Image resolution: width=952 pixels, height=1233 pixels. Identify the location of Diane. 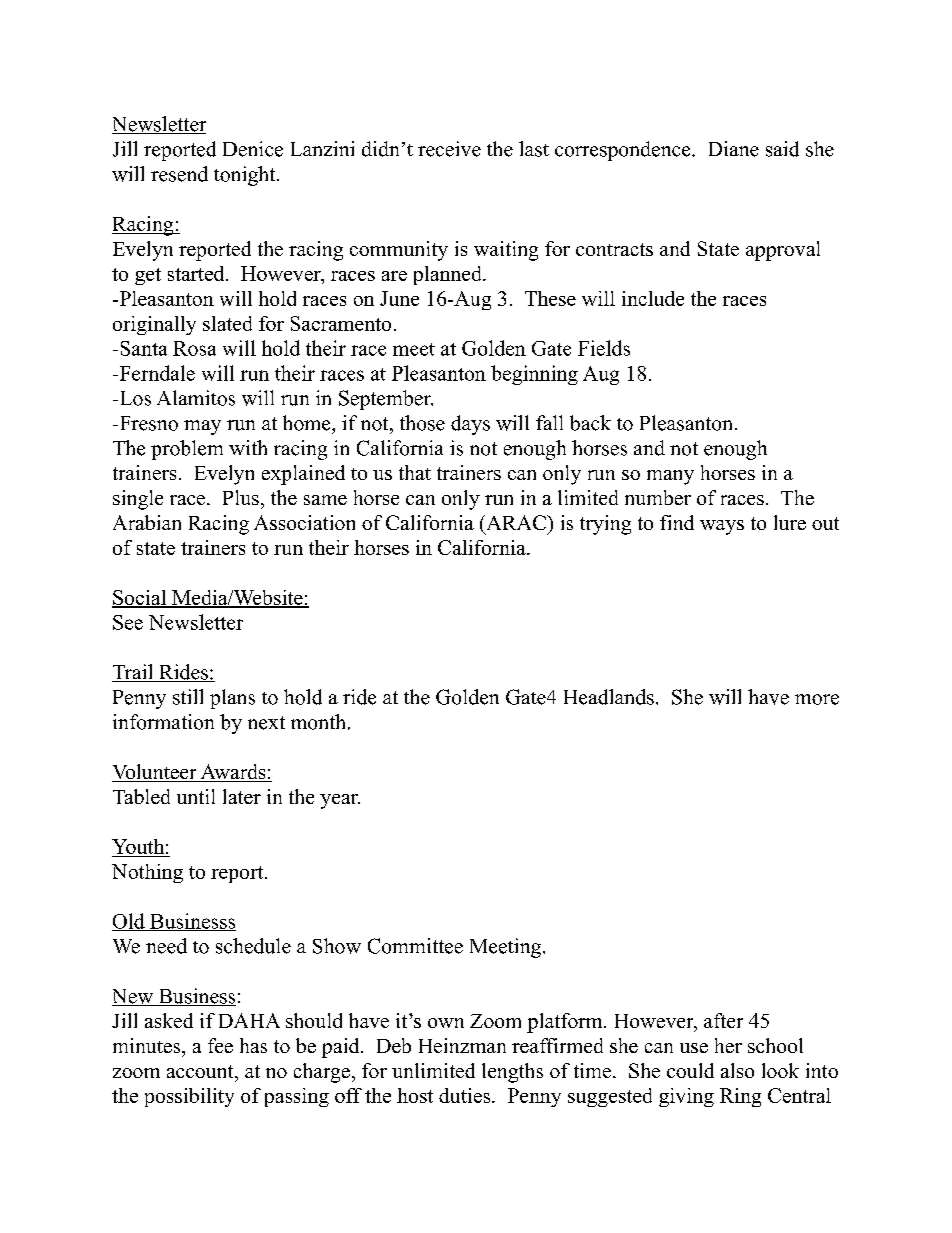
(734, 149).
